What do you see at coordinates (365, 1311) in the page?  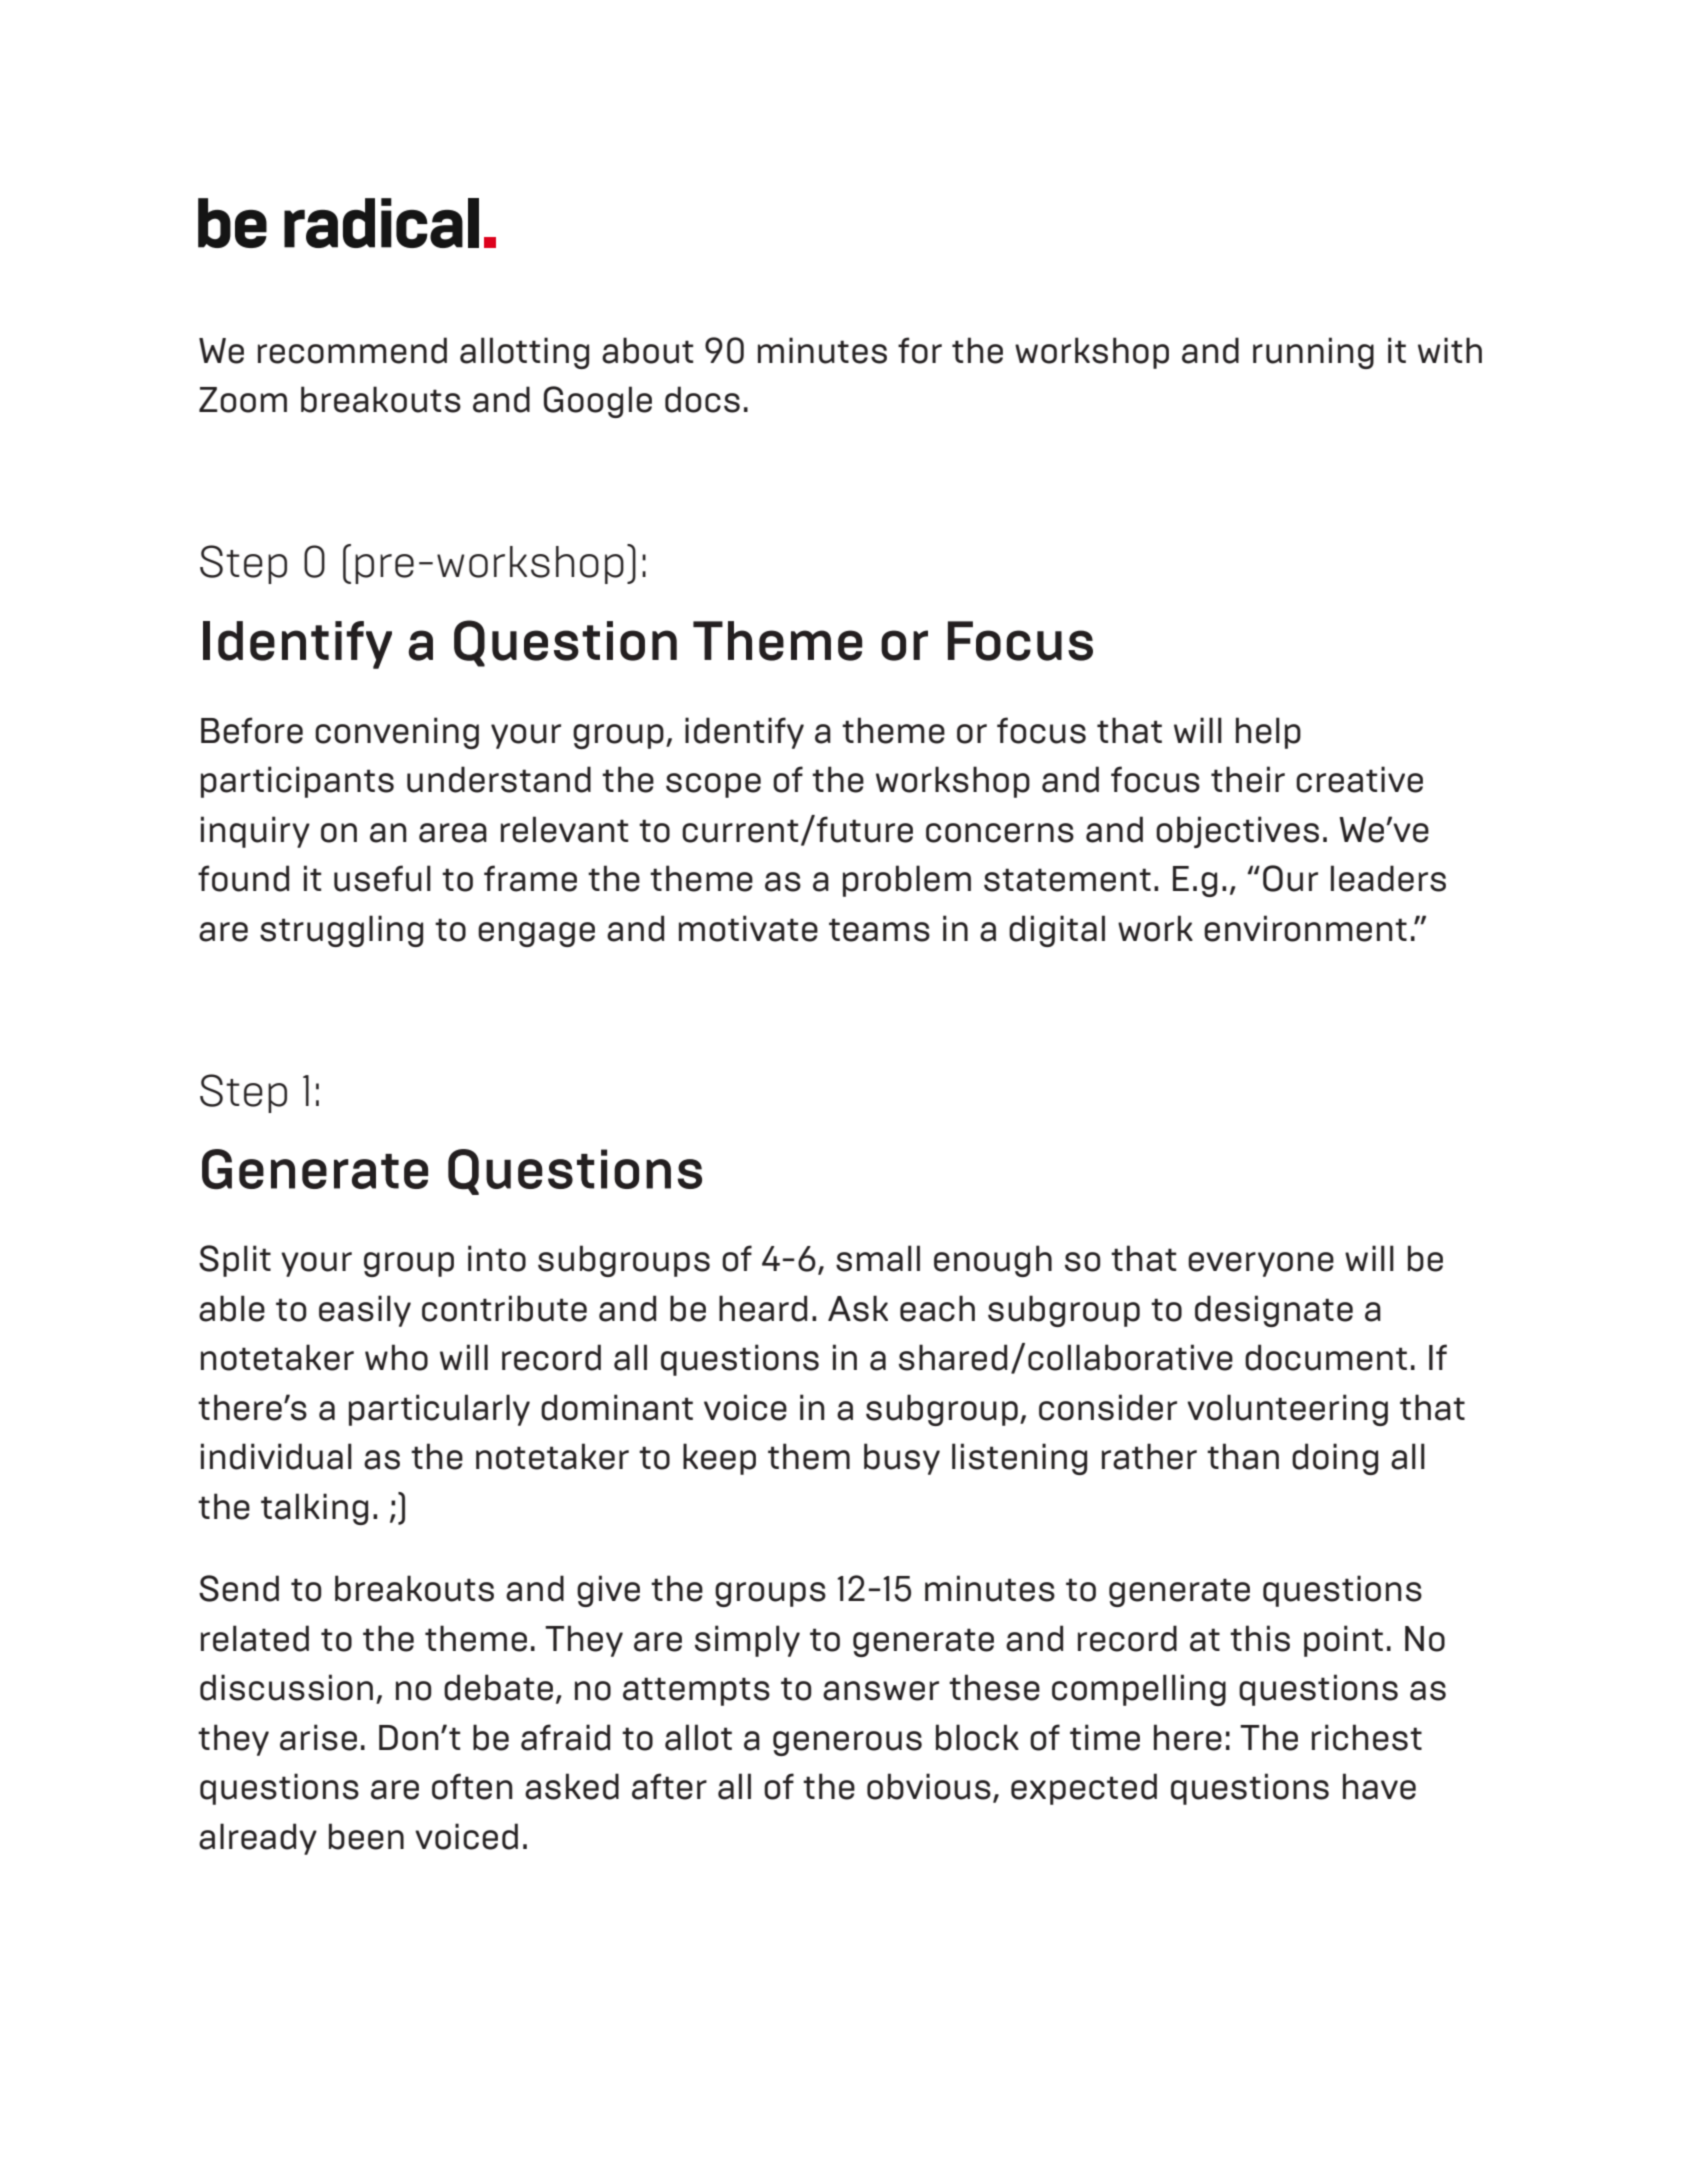 I see `easily` at bounding box center [365, 1311].
